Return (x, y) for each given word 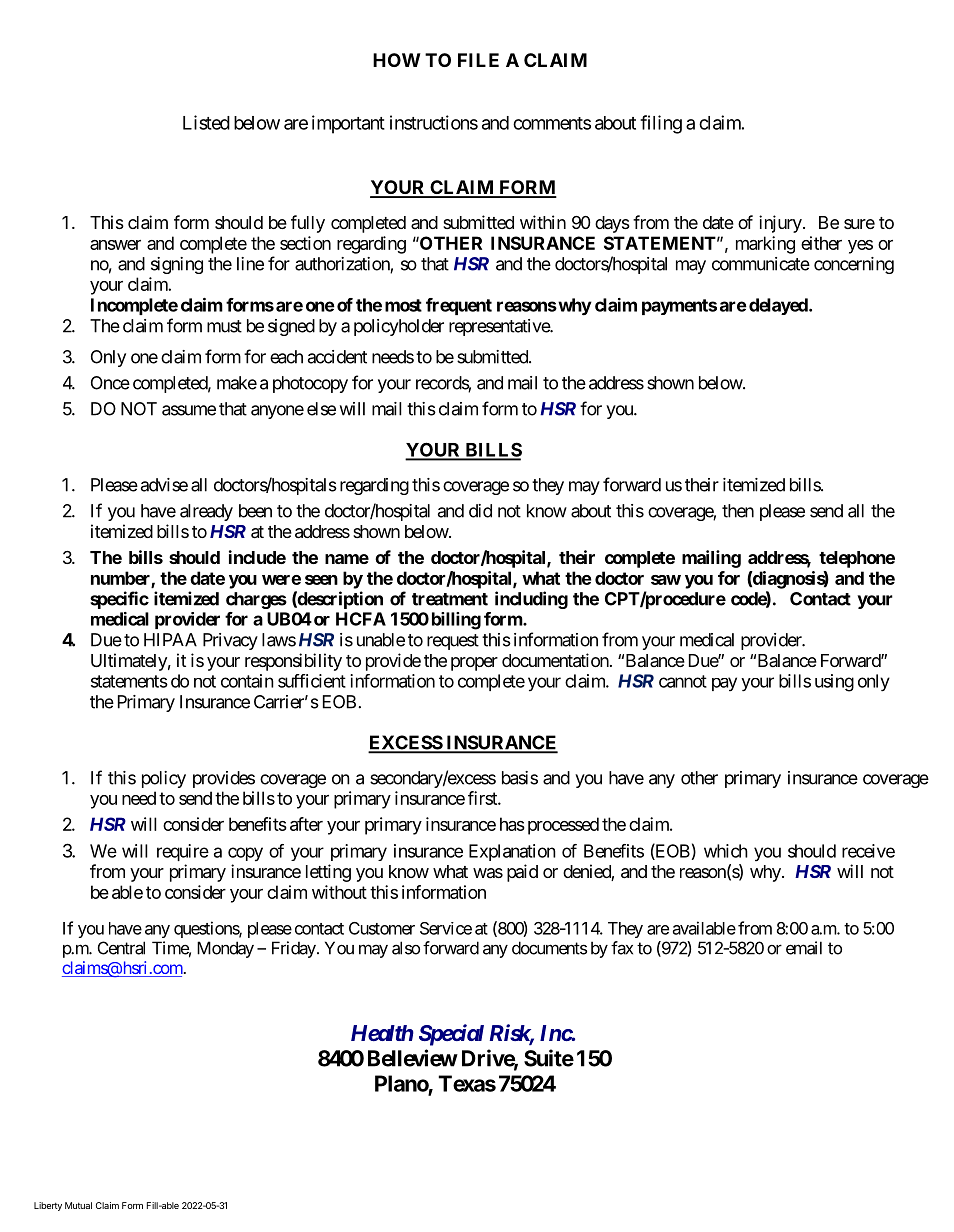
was (488, 873)
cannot (683, 681)
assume (189, 410)
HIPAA (170, 640)
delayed (779, 306)
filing (661, 124)
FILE (478, 60)
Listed (206, 122)
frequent (459, 306)
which (726, 851)
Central (121, 948)
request (453, 642)
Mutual (78, 1205)
